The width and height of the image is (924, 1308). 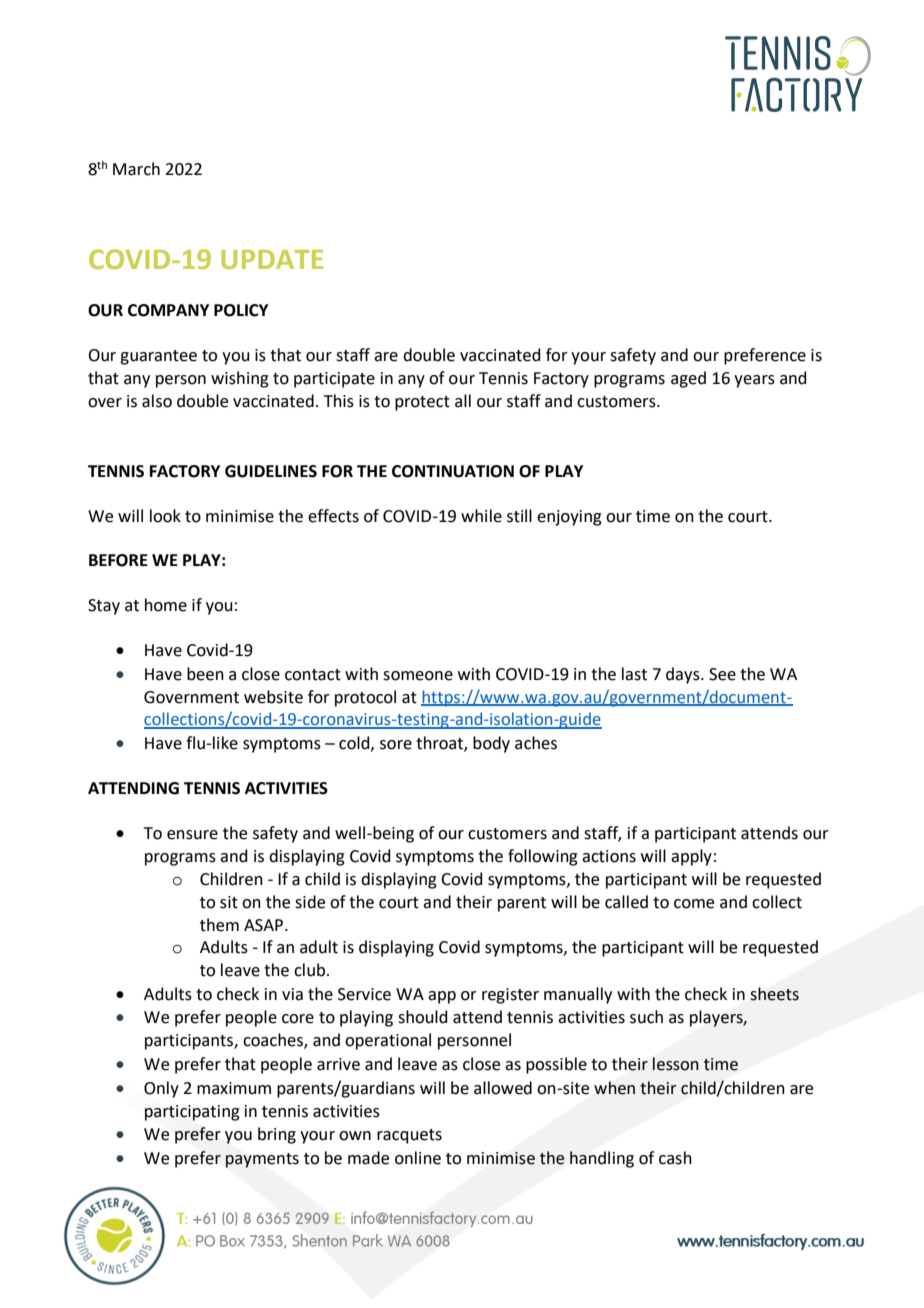 I want to click on cash, so click(x=675, y=1158).
